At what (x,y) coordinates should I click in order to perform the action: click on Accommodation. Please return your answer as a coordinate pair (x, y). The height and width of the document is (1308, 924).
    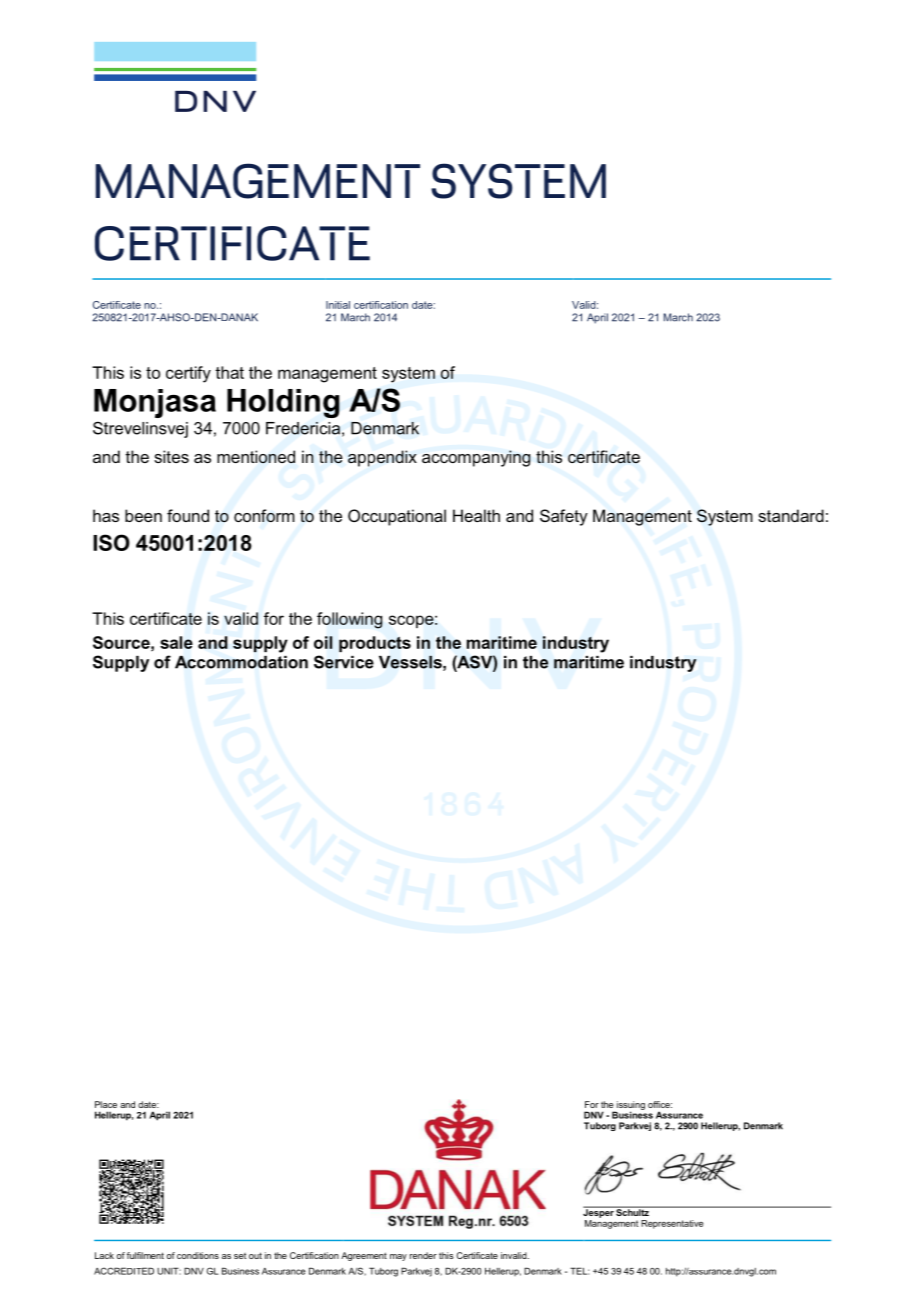
    Looking at the image, I should click on (241, 662).
